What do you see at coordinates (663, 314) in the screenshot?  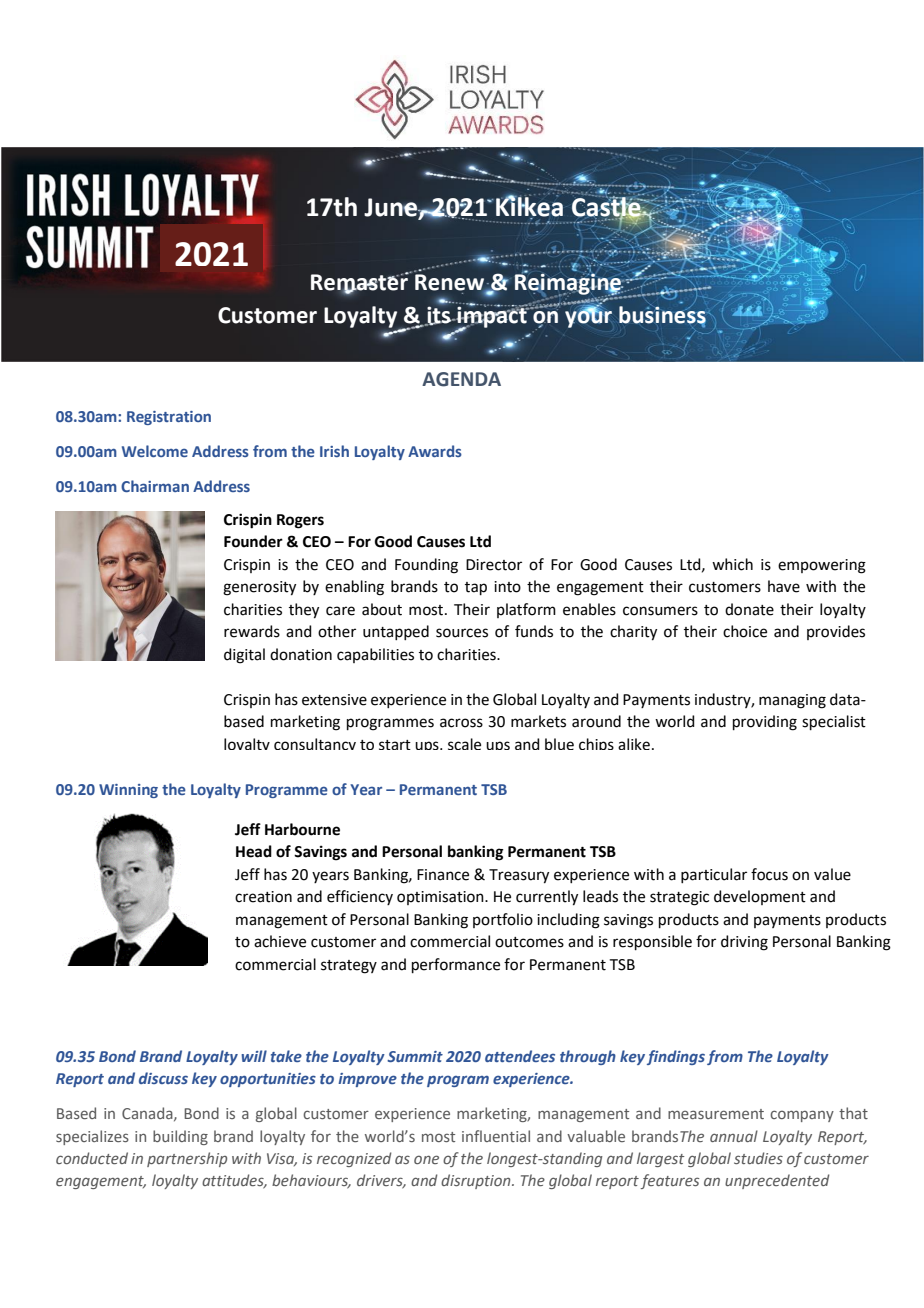 I see `business` at bounding box center [663, 314].
